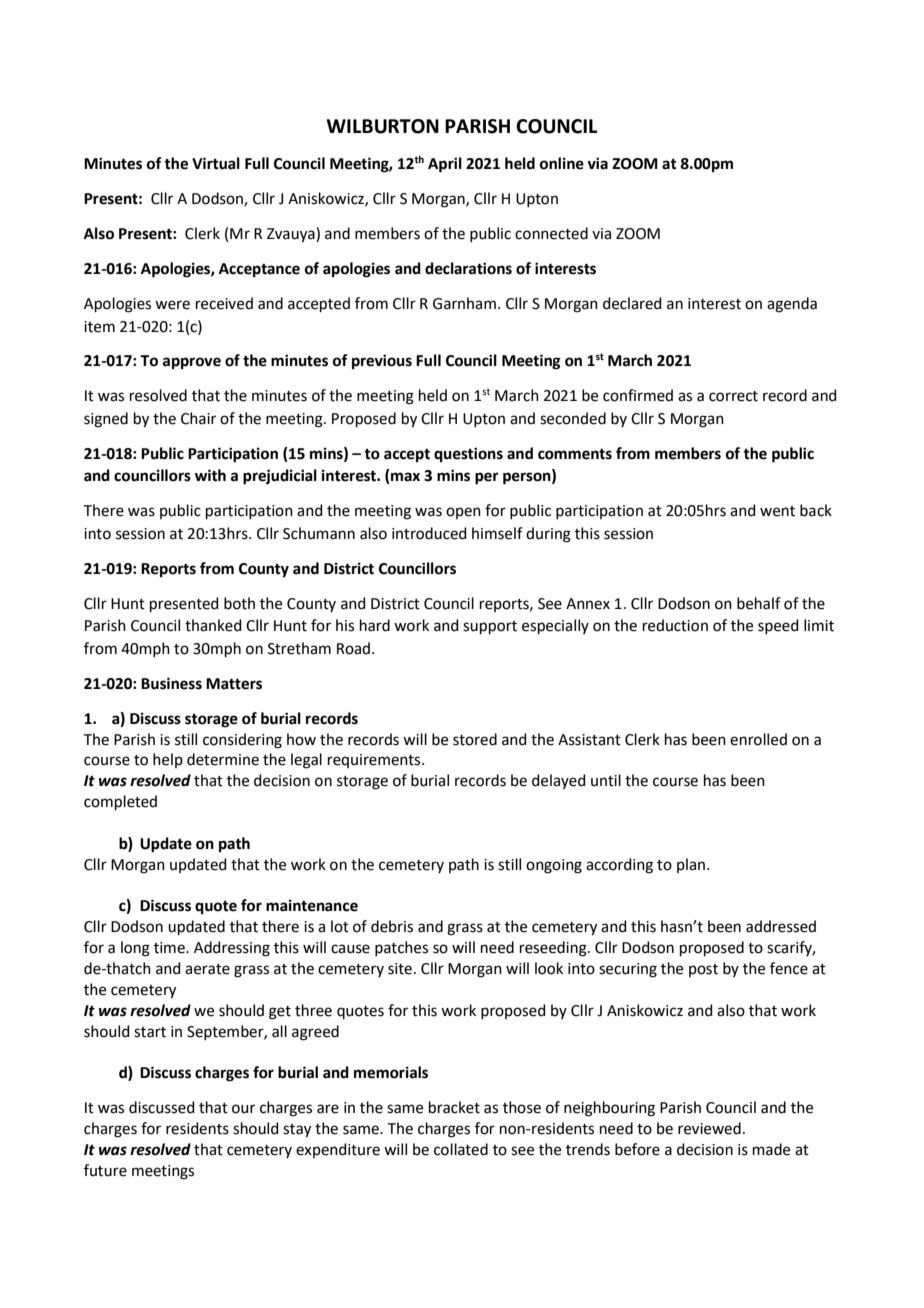 The width and height of the screenshot is (924, 1308). What do you see at coordinates (733, 396) in the screenshot?
I see `correct` at bounding box center [733, 396].
